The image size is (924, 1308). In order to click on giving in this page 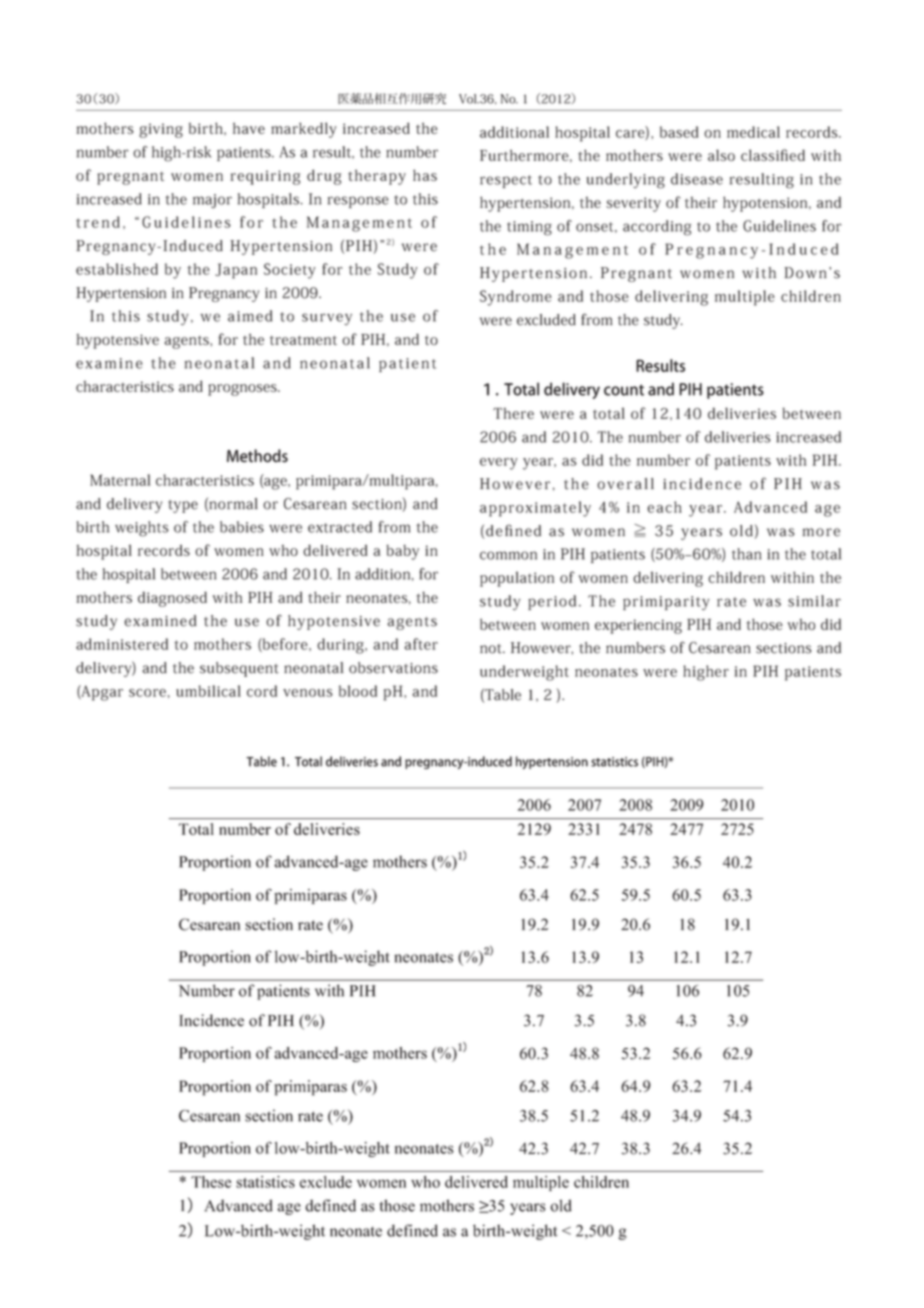, I will do `click(161, 130)`.
